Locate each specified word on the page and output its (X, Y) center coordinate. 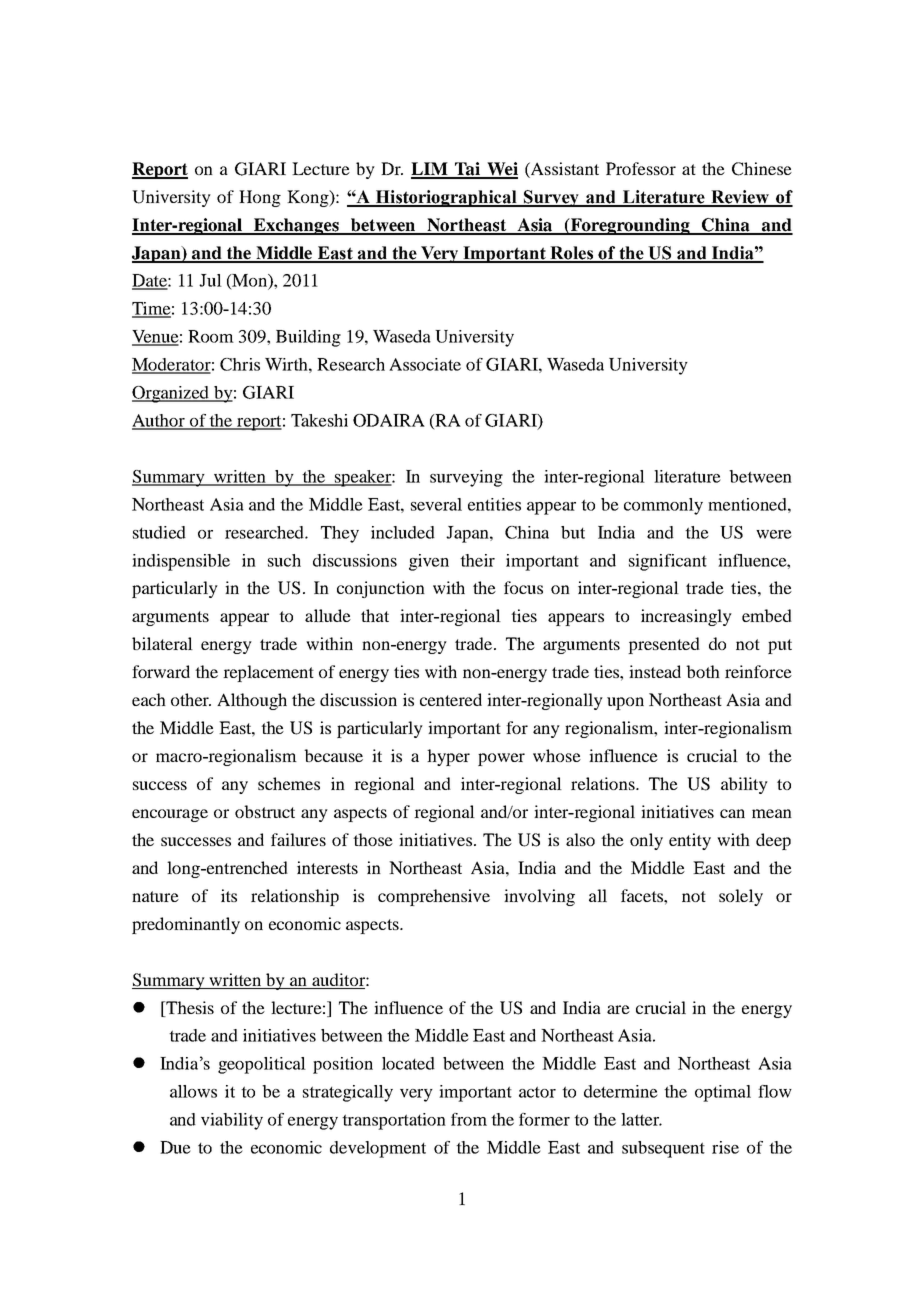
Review (740, 198)
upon (625, 703)
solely (741, 897)
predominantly (186, 925)
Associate (425, 364)
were (774, 534)
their (477, 560)
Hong (260, 198)
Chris (240, 364)
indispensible (181, 562)
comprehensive (434, 897)
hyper (448, 757)
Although (252, 701)
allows (193, 1091)
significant (668, 562)
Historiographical (446, 198)
